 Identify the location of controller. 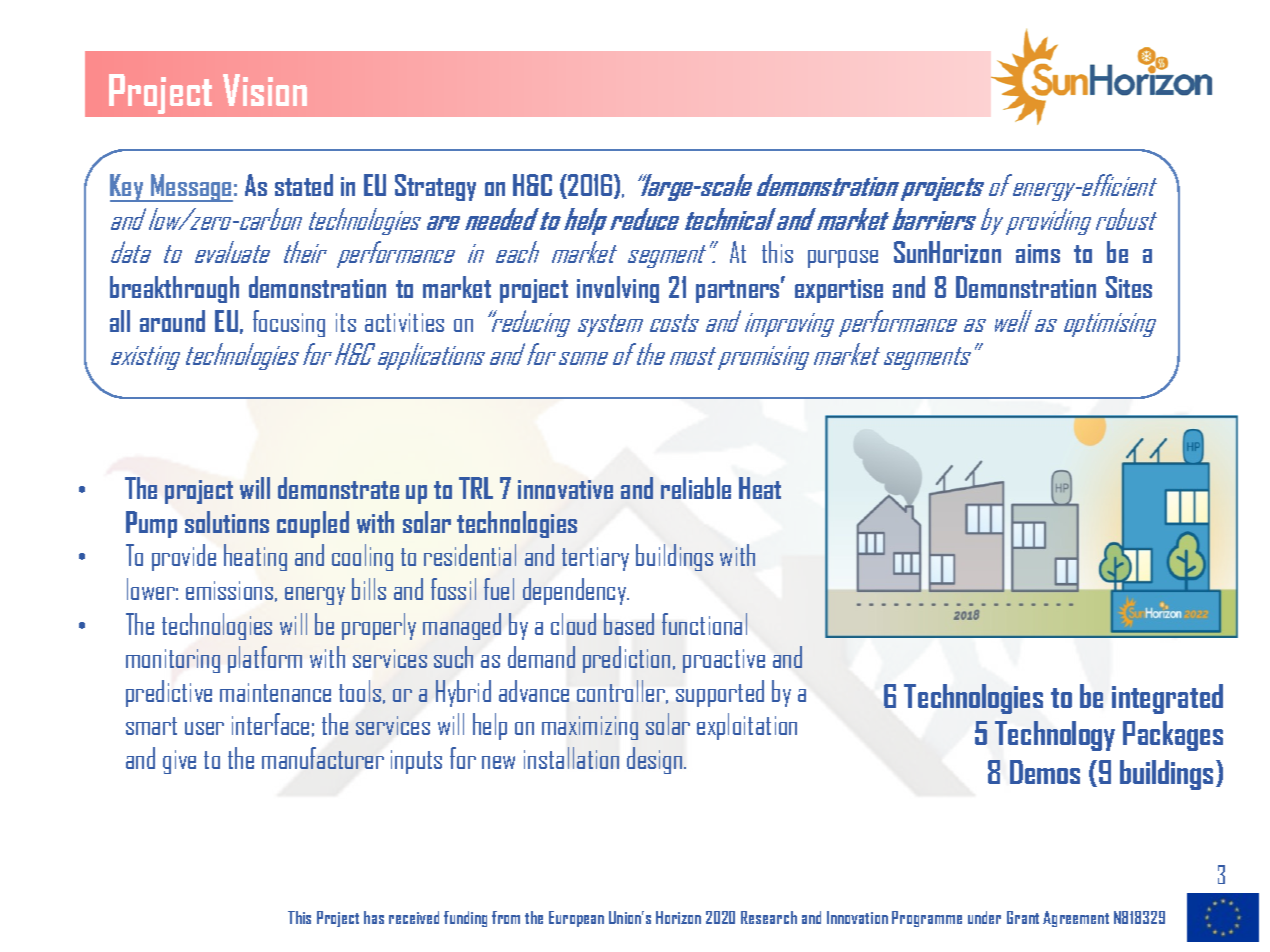
(622, 692).
